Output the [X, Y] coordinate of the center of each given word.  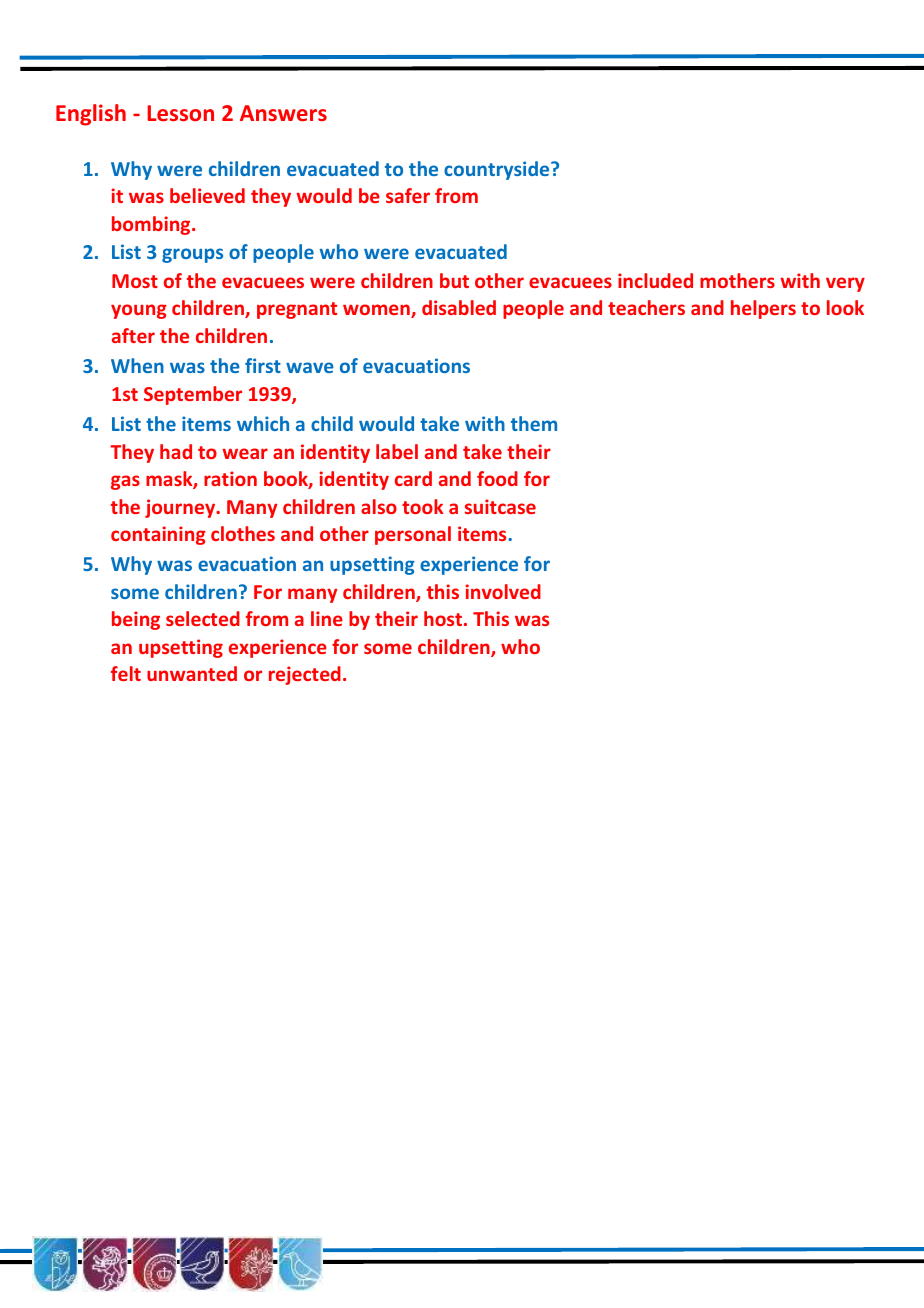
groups [192, 255]
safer [408, 195]
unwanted [192, 673]
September [193, 395]
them [534, 423]
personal [413, 535]
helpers [763, 309]
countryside [498, 170]
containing [158, 535]
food [497, 478]
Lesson [180, 113]
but [454, 280]
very [845, 284]
